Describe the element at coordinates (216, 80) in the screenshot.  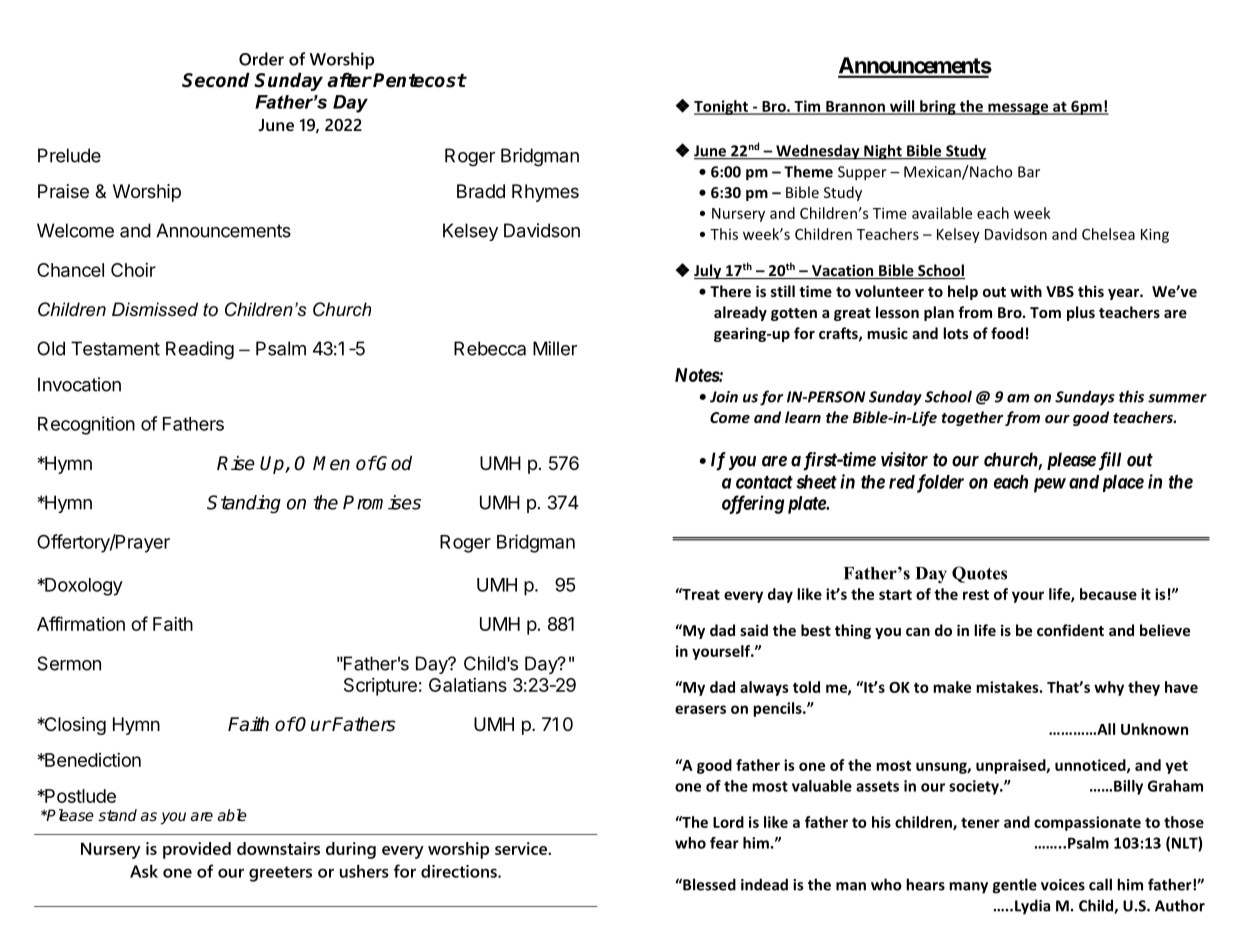
I see `Second` at that location.
